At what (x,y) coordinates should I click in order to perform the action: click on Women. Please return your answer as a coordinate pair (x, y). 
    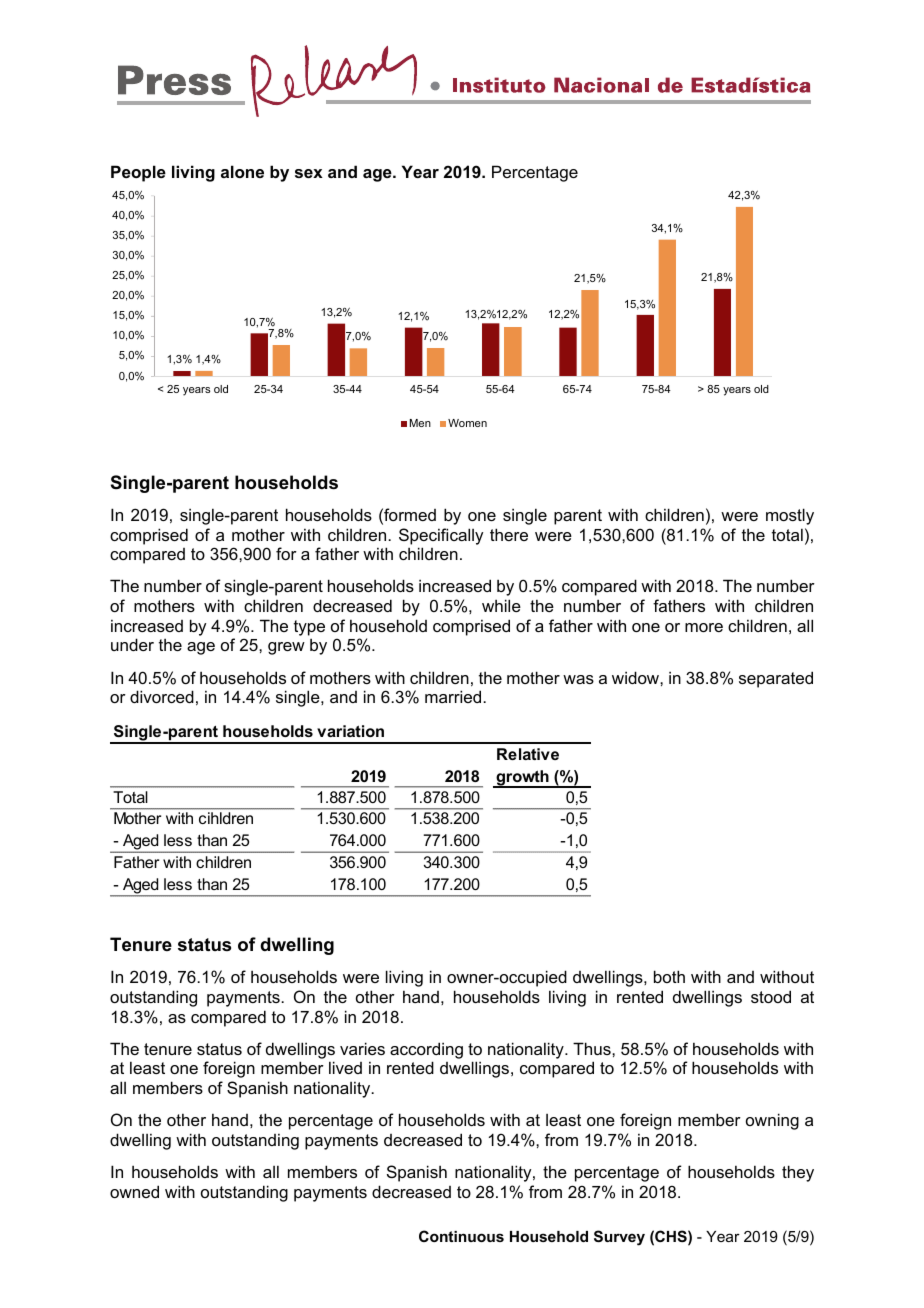
    Looking at the image, I should click on (467, 423).
